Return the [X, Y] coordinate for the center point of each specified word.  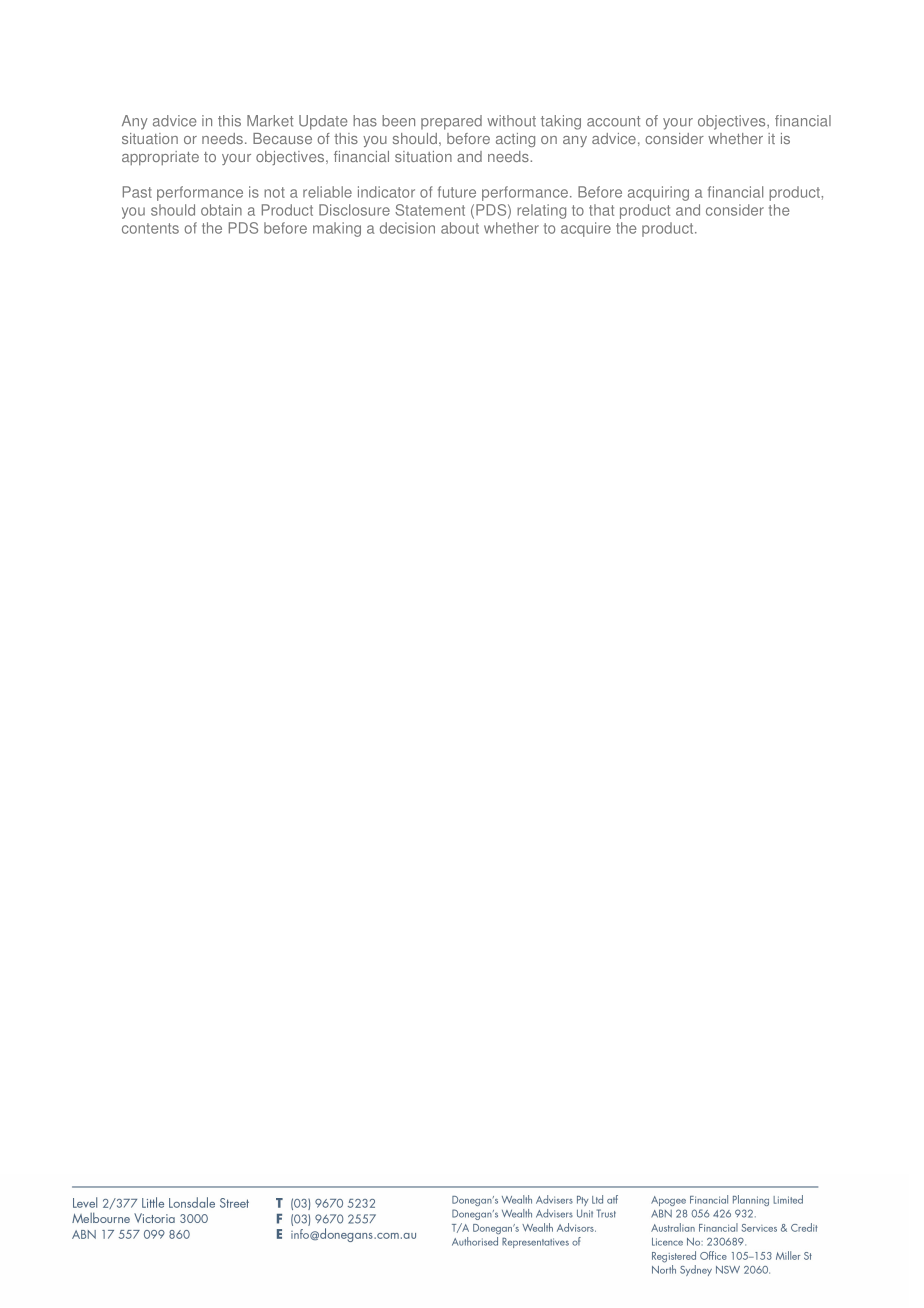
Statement [430, 210]
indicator [386, 192]
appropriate [160, 158]
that [601, 210]
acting [515, 140]
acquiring [658, 193]
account [613, 121]
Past [137, 192]
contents [150, 228]
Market [270, 121]
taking [561, 122]
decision [407, 228]
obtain [221, 210]
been [398, 121]
